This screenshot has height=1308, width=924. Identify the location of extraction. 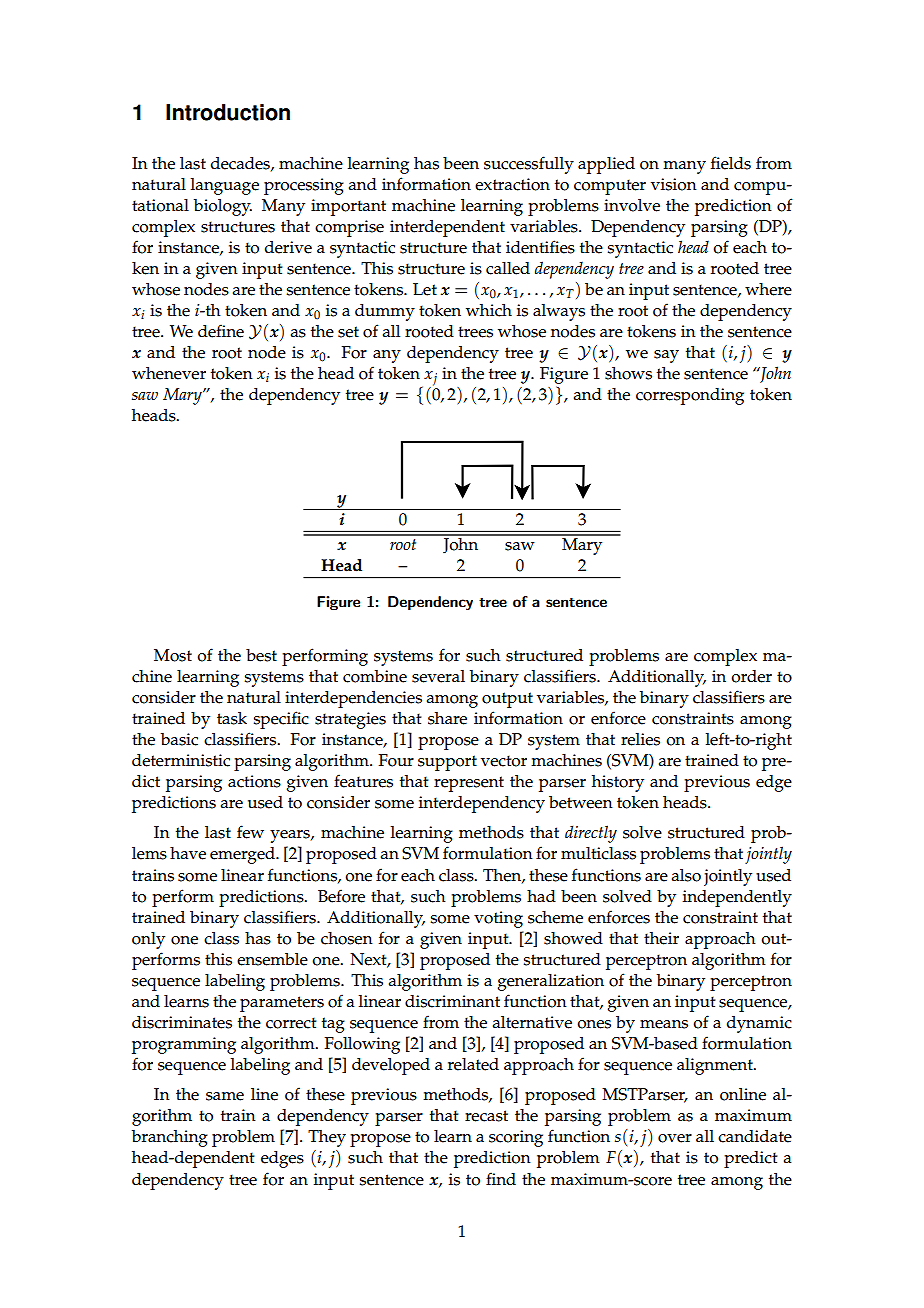
(512, 184).
